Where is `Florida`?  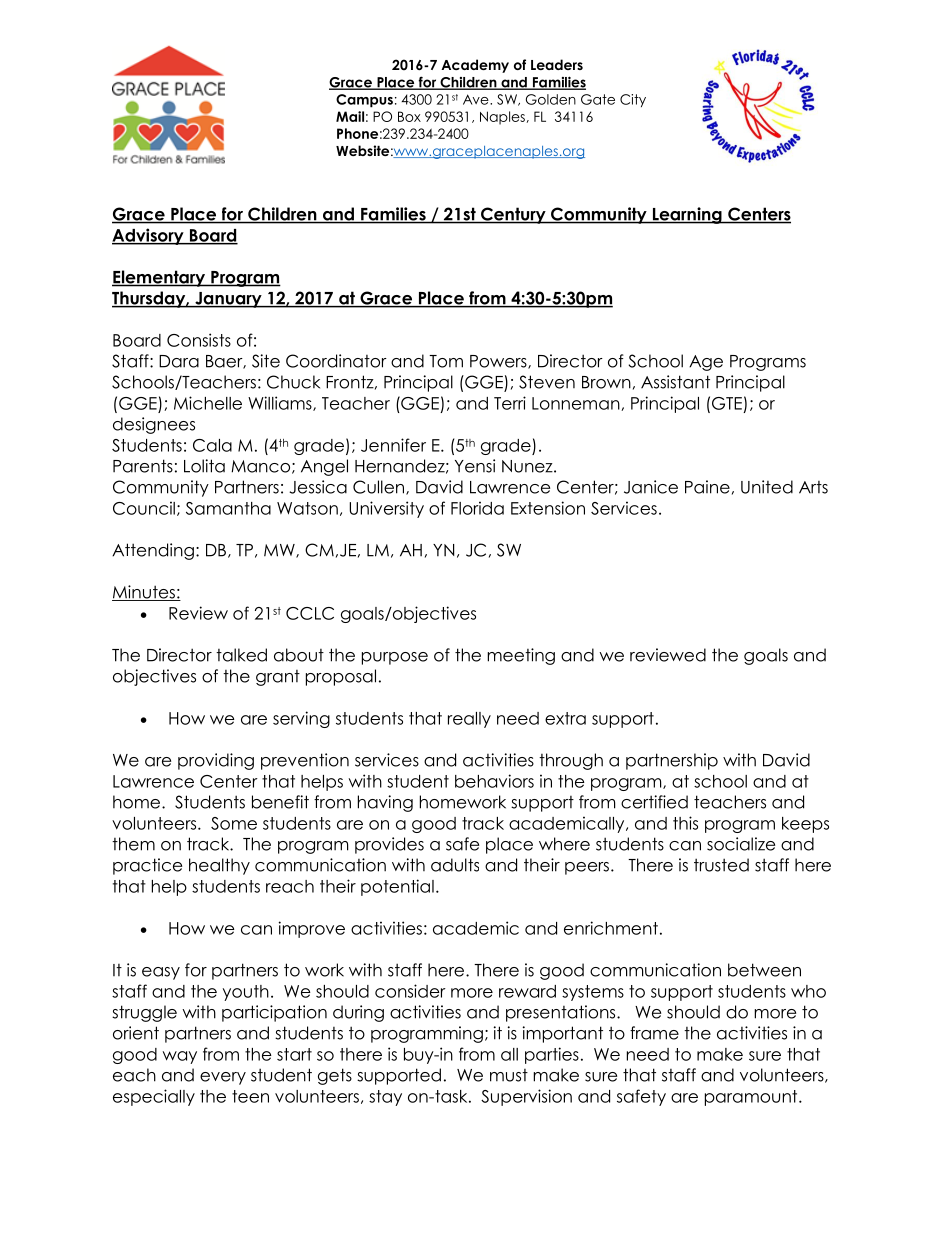
Florida is located at coordinates (477, 508).
